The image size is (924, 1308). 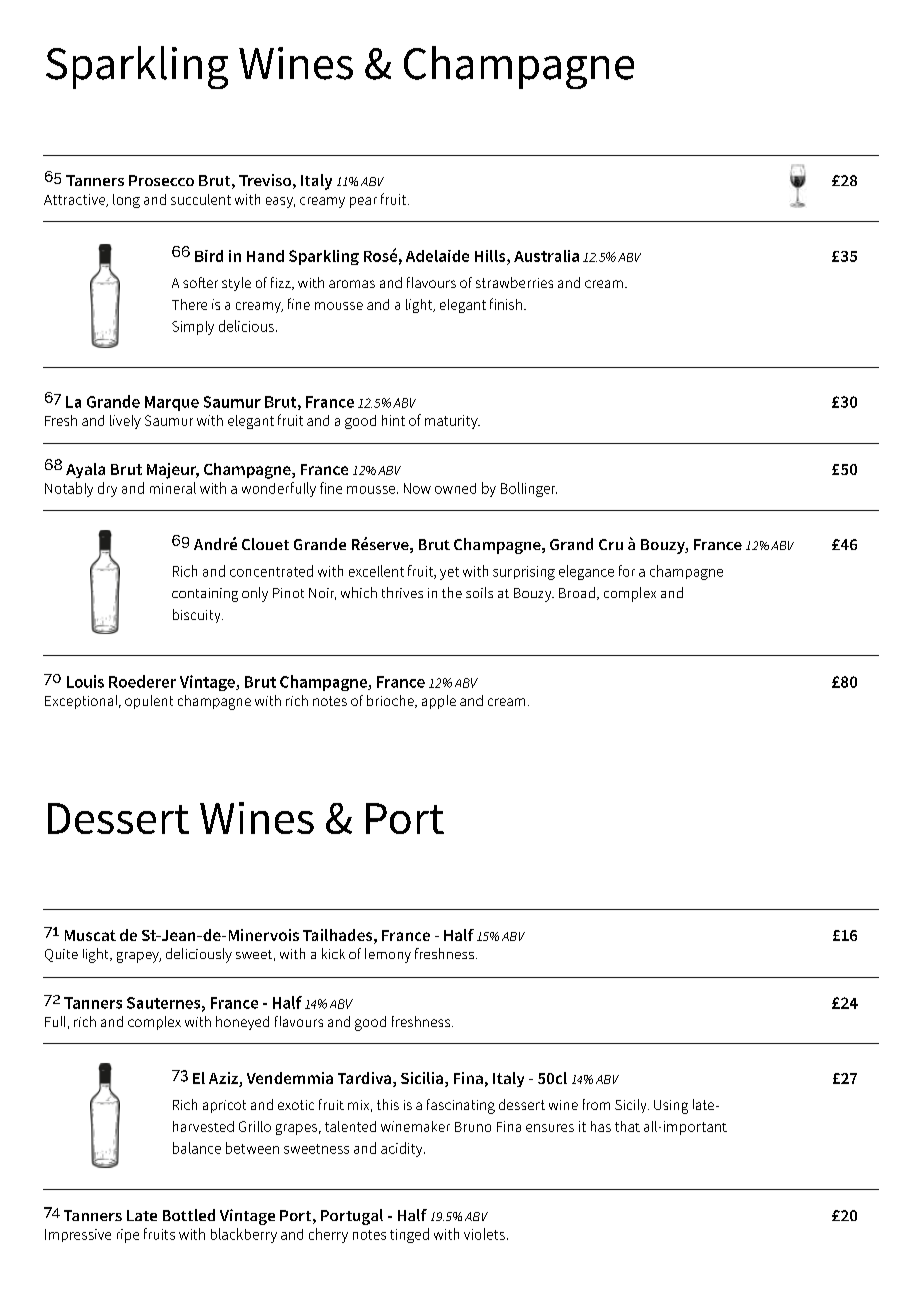 What do you see at coordinates (126, 201) in the screenshot?
I see `long` at bounding box center [126, 201].
